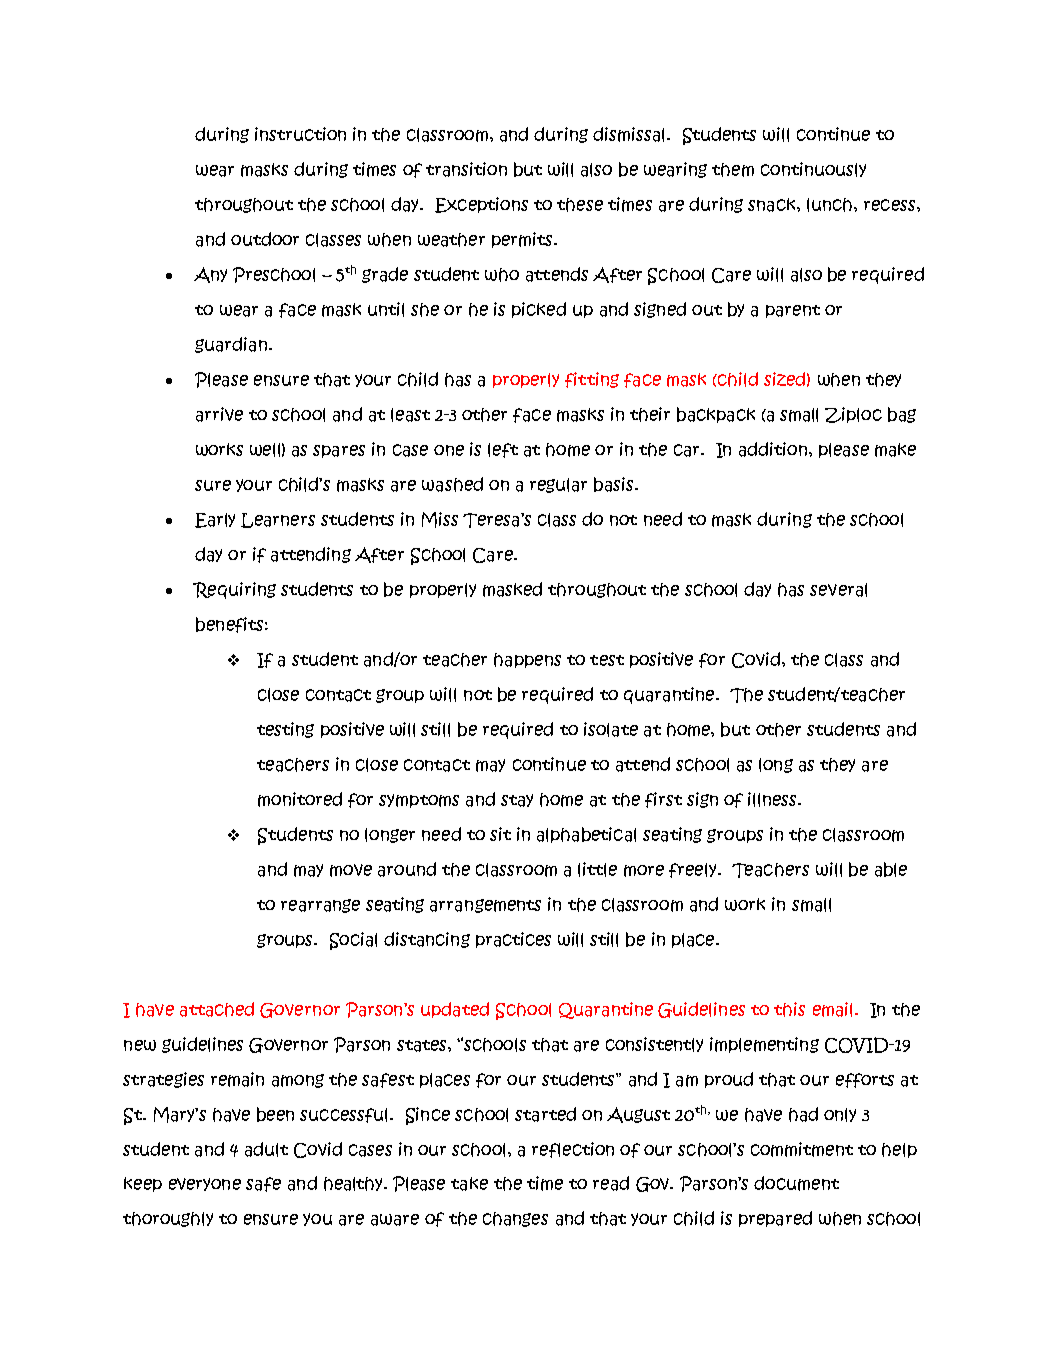 The image size is (1049, 1358). I want to click on transition, so click(466, 169).
